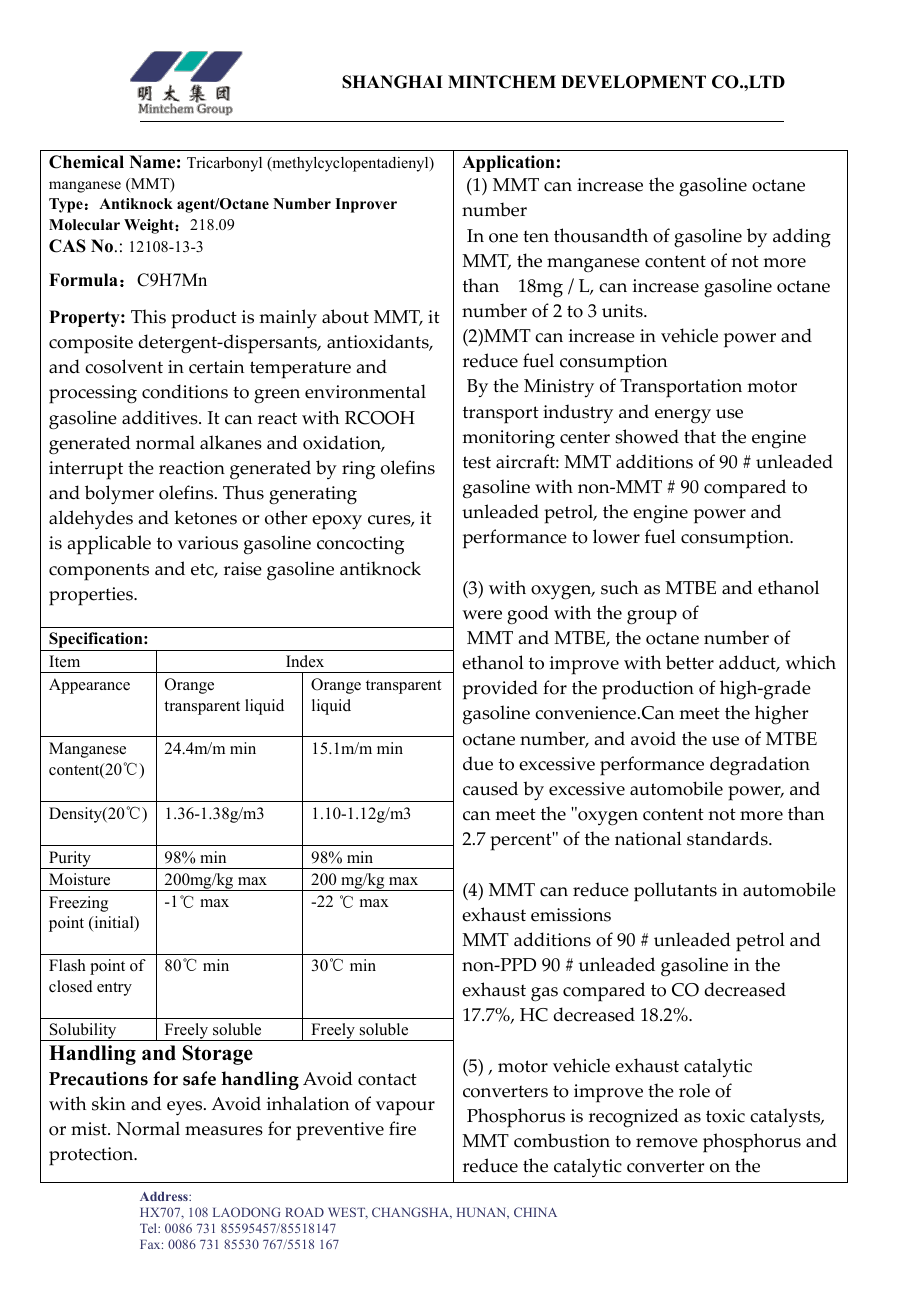 The image size is (924, 1308). Describe the element at coordinates (165, 1196) in the image. I see `Address` at that location.
